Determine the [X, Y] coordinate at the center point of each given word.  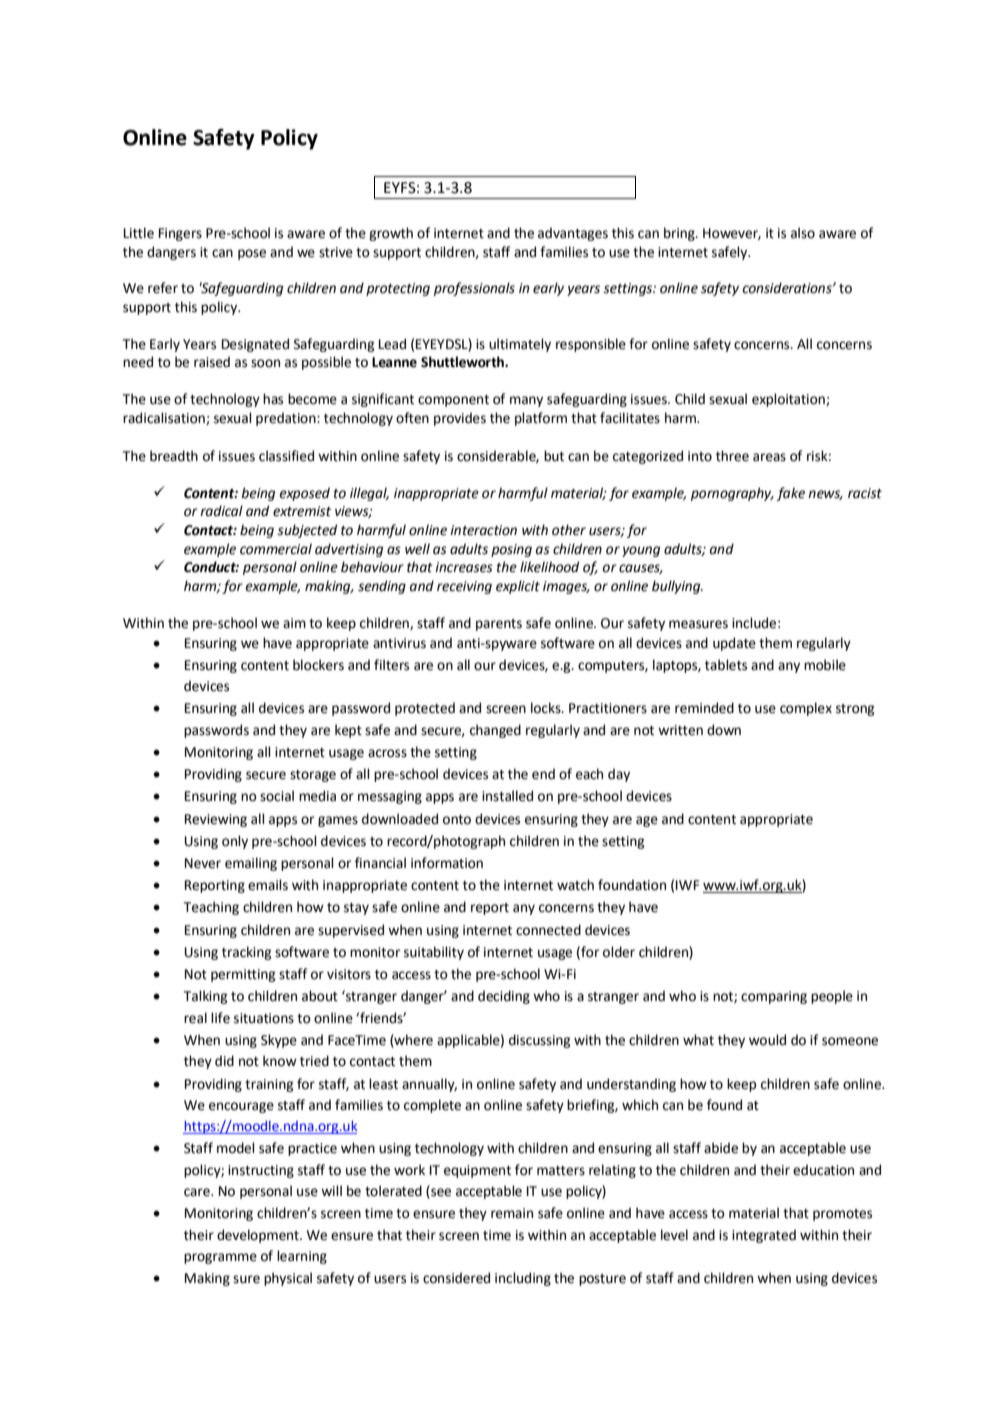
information [447, 863]
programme [220, 1258]
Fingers [180, 234]
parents [499, 625]
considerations [788, 288]
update [734, 644]
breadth [174, 456]
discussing [539, 1041]
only [235, 842]
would [767, 1040]
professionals [474, 289]
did [224, 1061]
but [554, 456]
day [619, 775]
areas [769, 457]
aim [294, 623]
